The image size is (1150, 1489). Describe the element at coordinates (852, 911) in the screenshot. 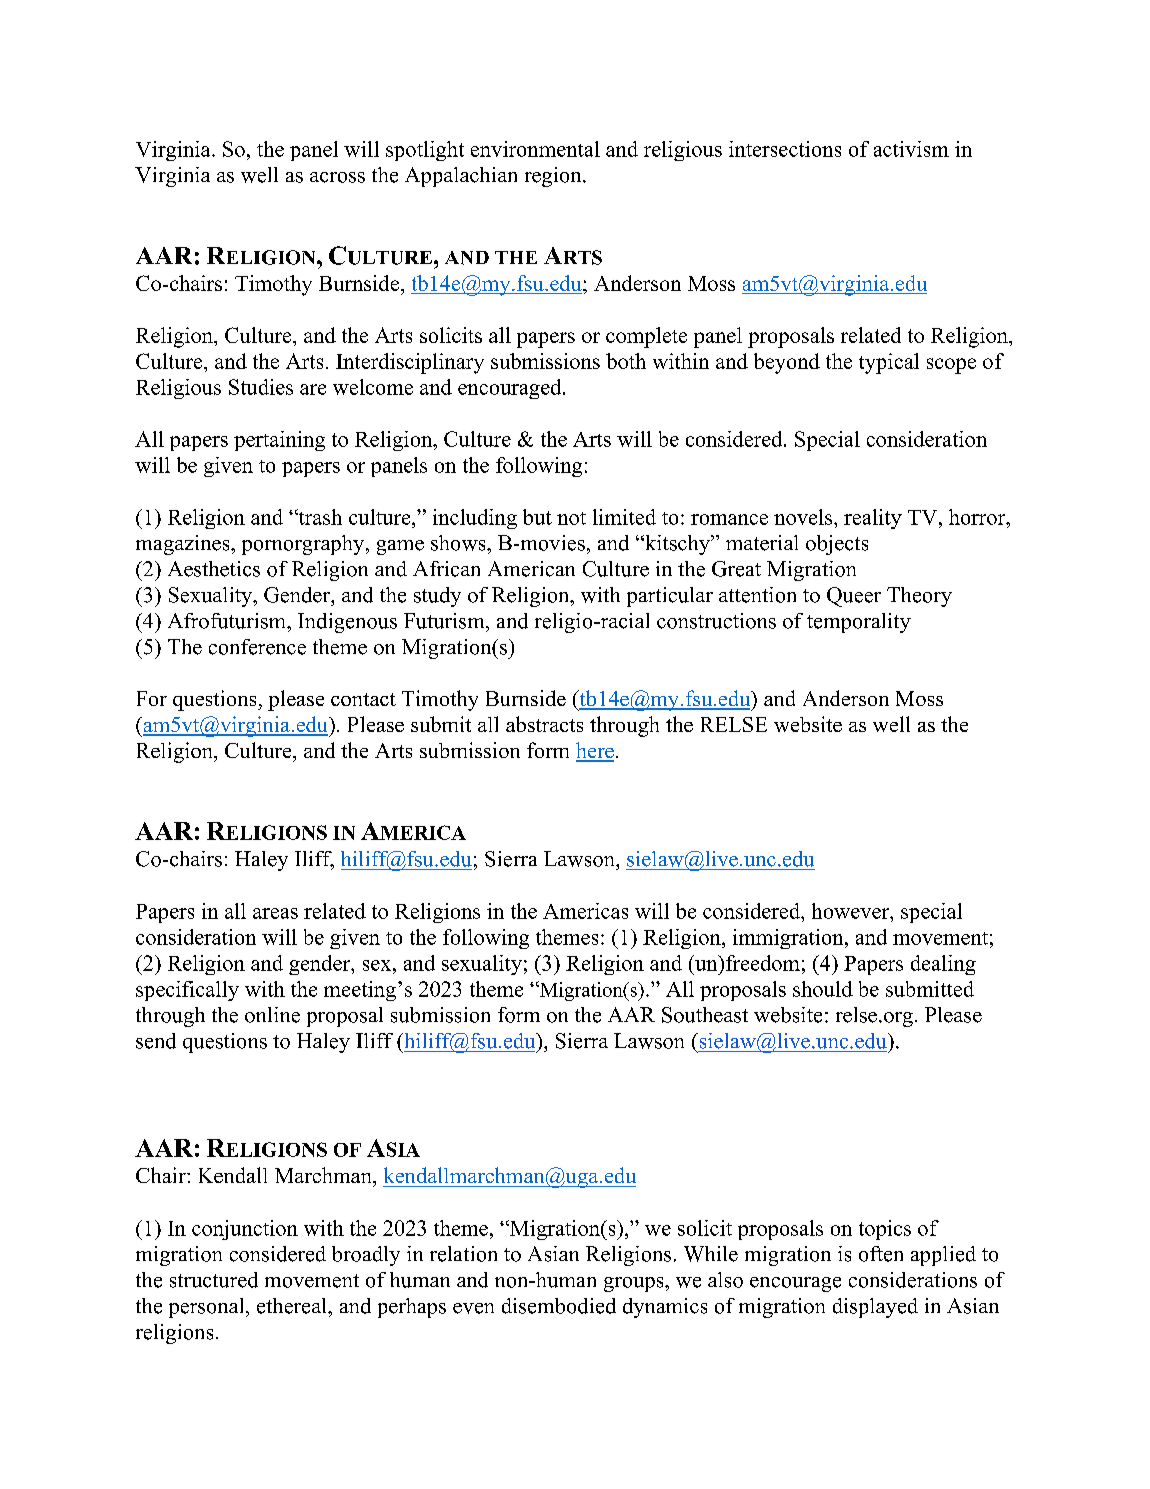

I see `however` at that location.
